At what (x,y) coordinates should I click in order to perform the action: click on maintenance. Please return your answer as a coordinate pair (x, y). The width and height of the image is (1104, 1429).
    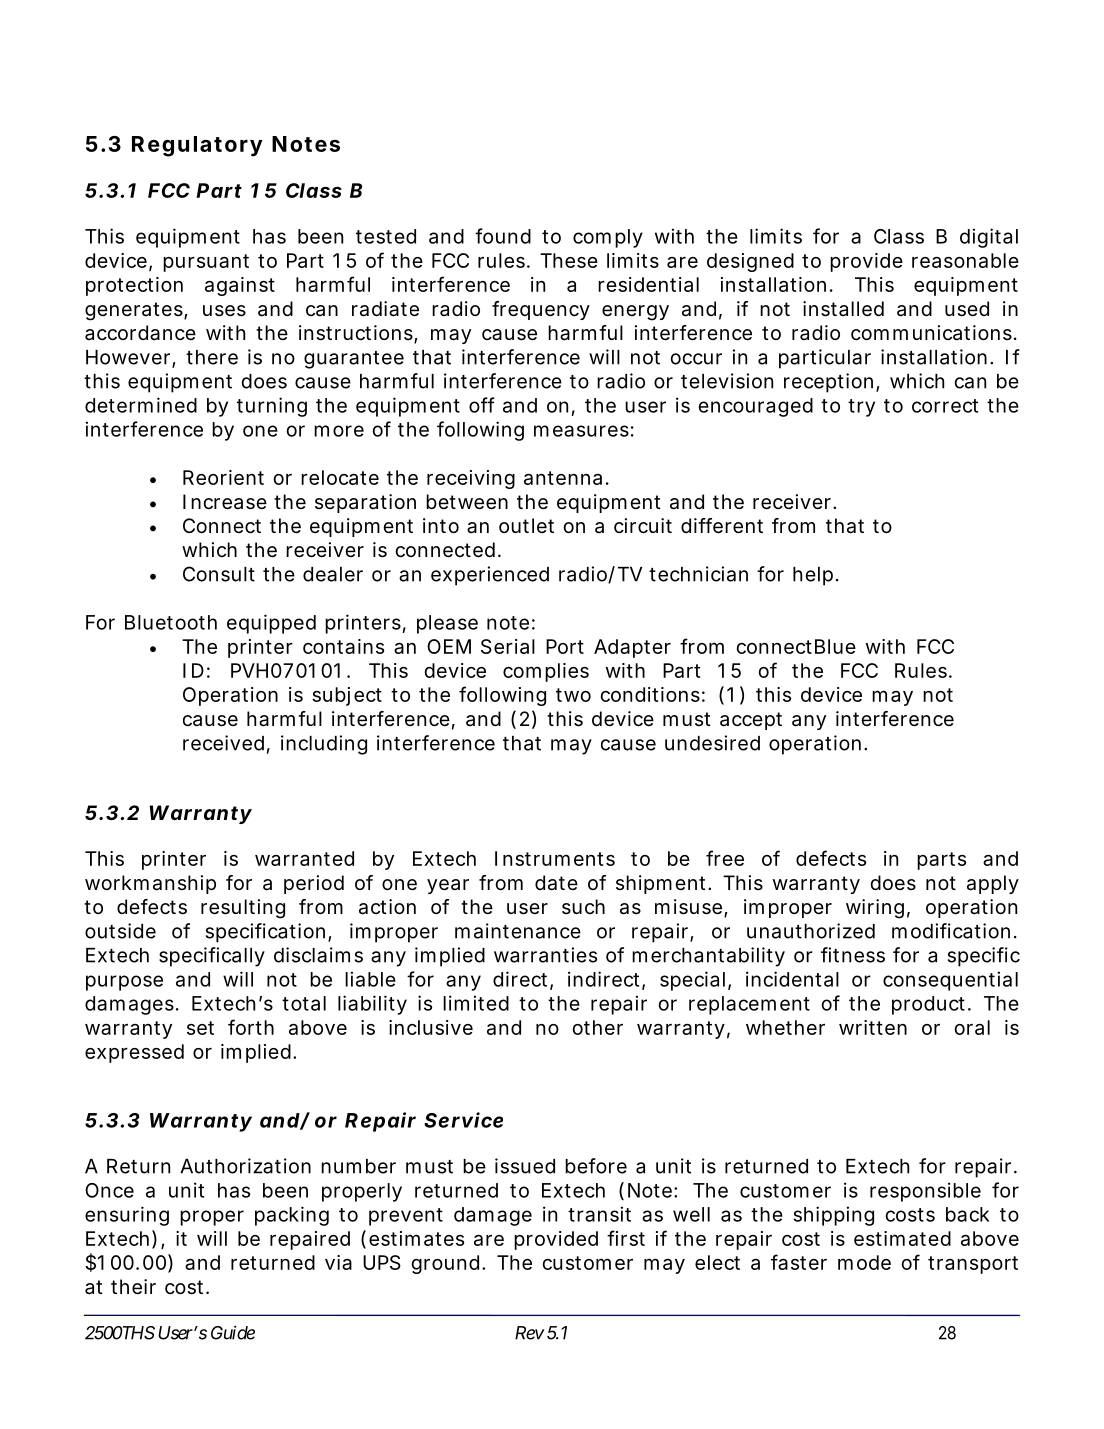
    Looking at the image, I should click on (518, 931).
